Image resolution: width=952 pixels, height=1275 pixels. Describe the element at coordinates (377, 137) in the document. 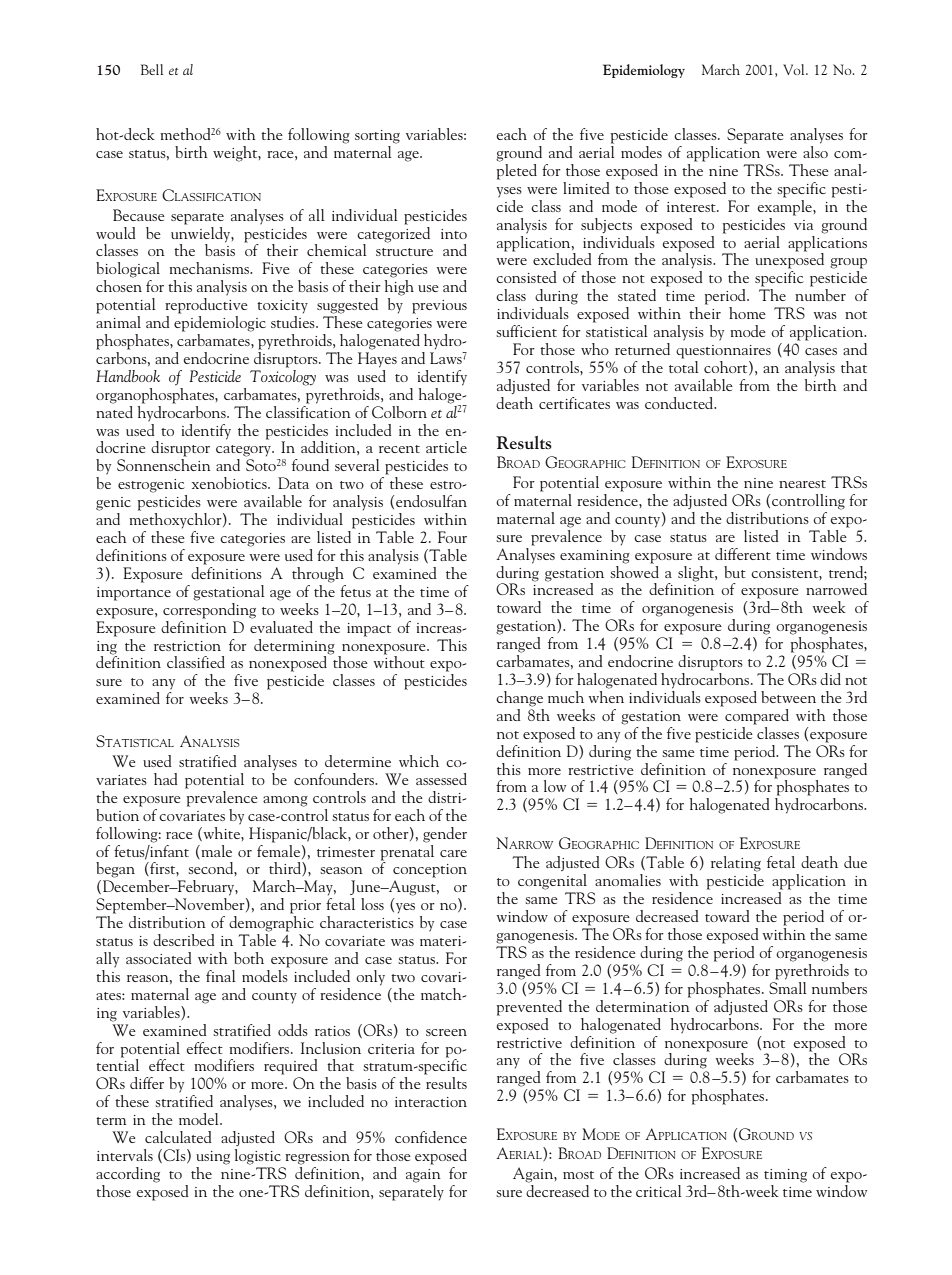

I see `sorting` at that location.
